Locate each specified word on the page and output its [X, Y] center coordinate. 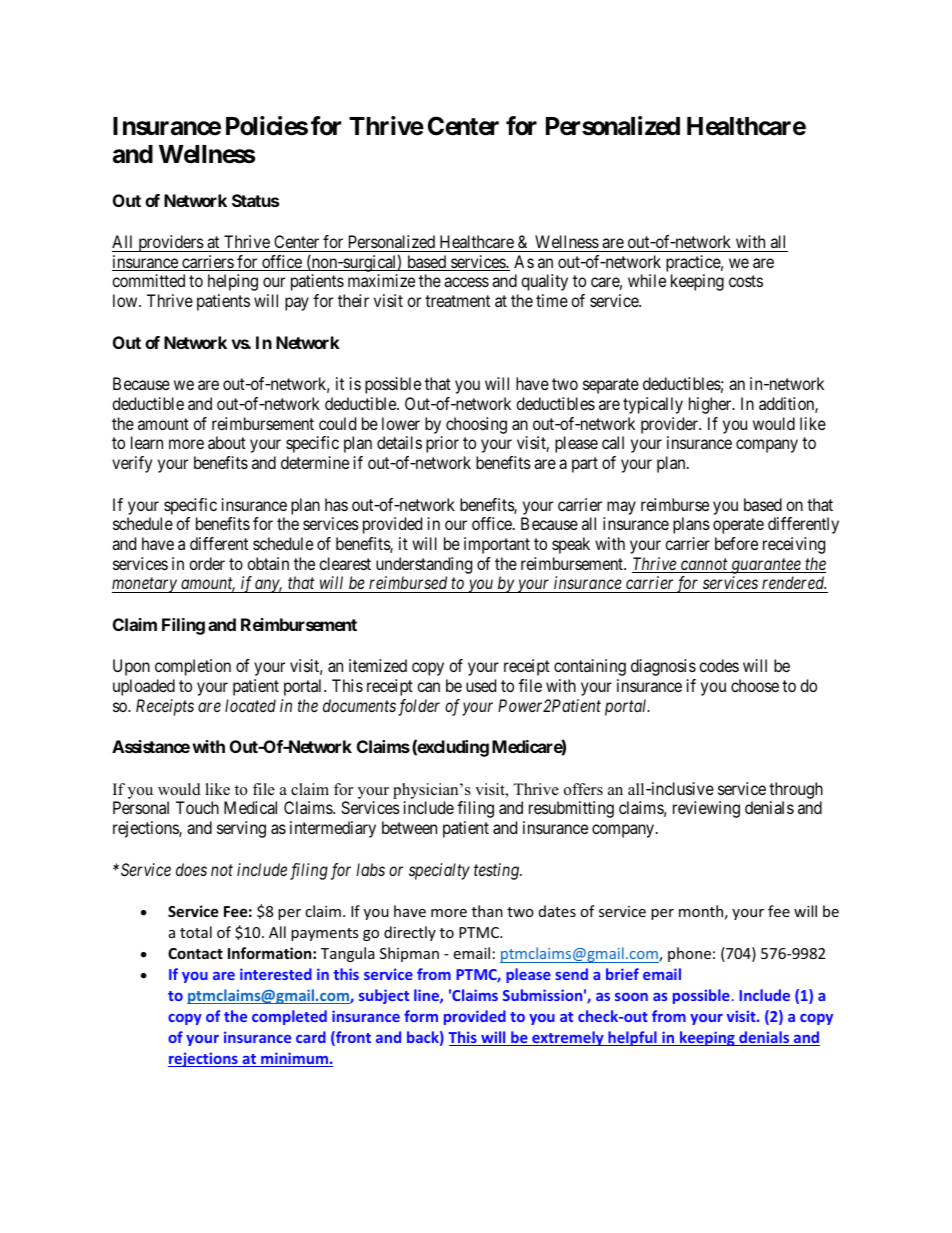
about [227, 442]
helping [233, 282]
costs [746, 281]
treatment [457, 301]
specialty [439, 871]
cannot [704, 565]
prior [442, 444]
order [207, 563]
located [250, 705]
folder [419, 707]
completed [289, 1017]
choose [755, 685]
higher [711, 405]
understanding [424, 565]
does [191, 869]
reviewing [706, 809]
